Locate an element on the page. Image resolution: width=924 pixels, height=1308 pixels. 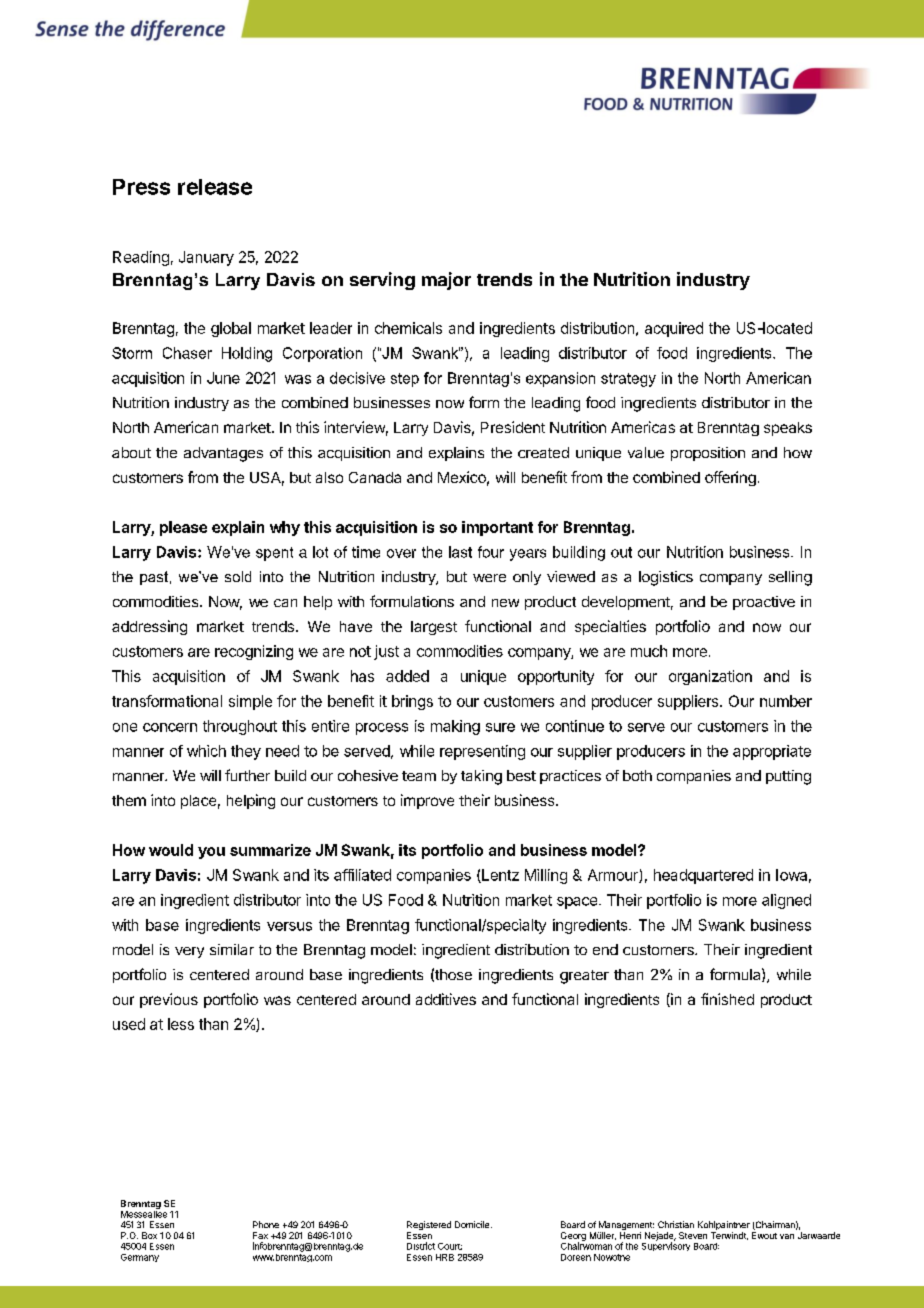
Fax is located at coordinates (260, 1235).
